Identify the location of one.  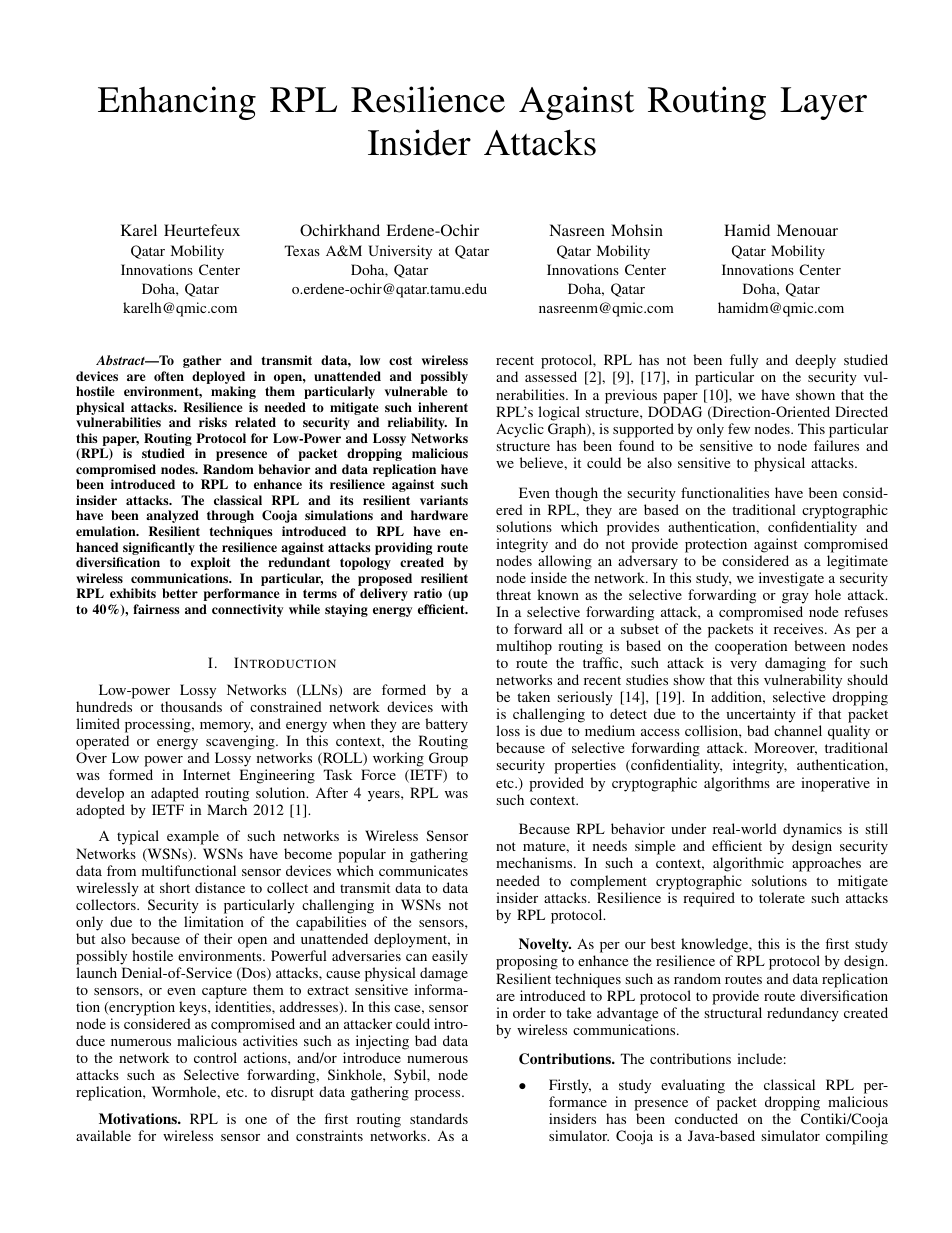
(256, 1120).
